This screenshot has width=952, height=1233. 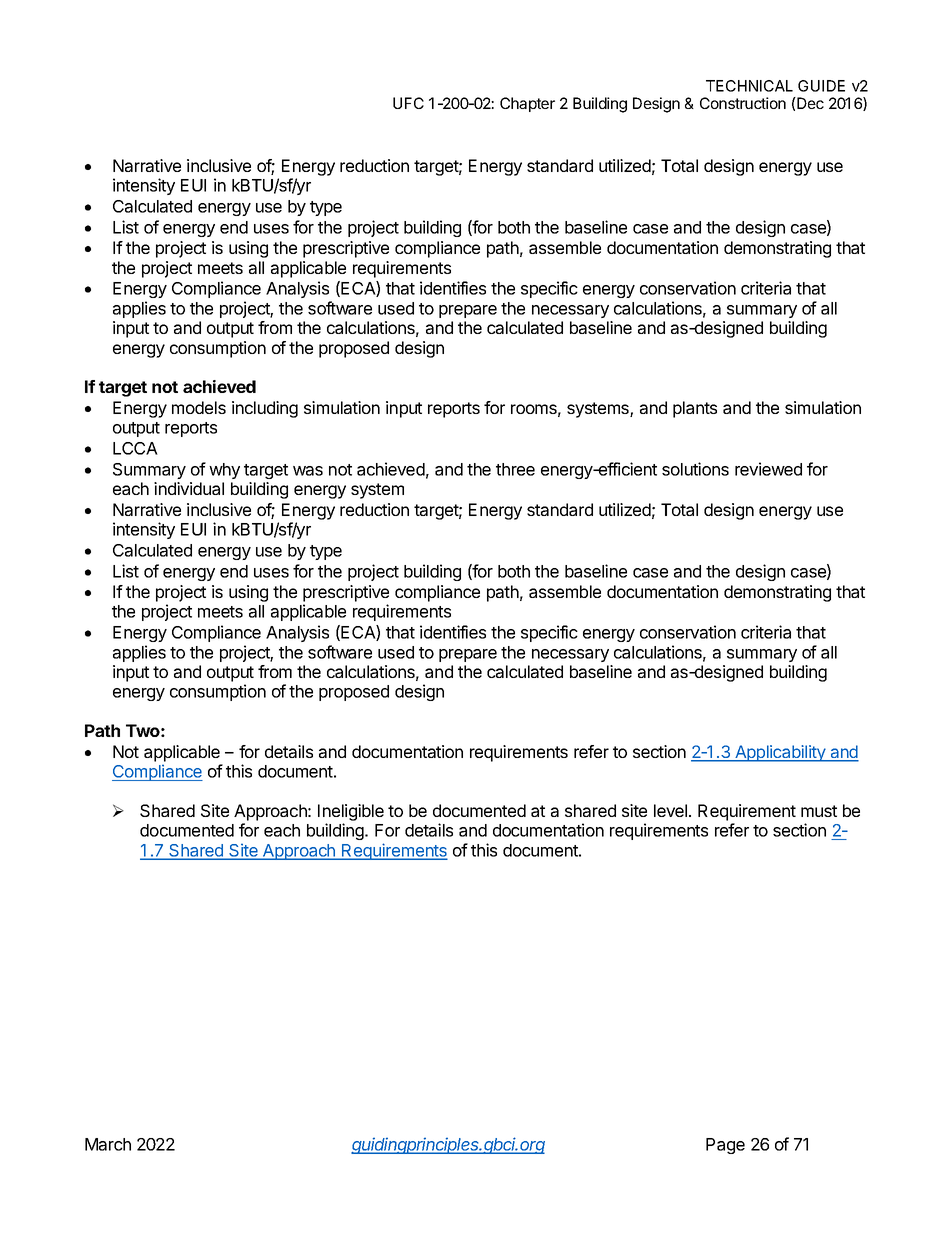 What do you see at coordinates (408, 103) in the screenshot?
I see `UFC` at bounding box center [408, 103].
